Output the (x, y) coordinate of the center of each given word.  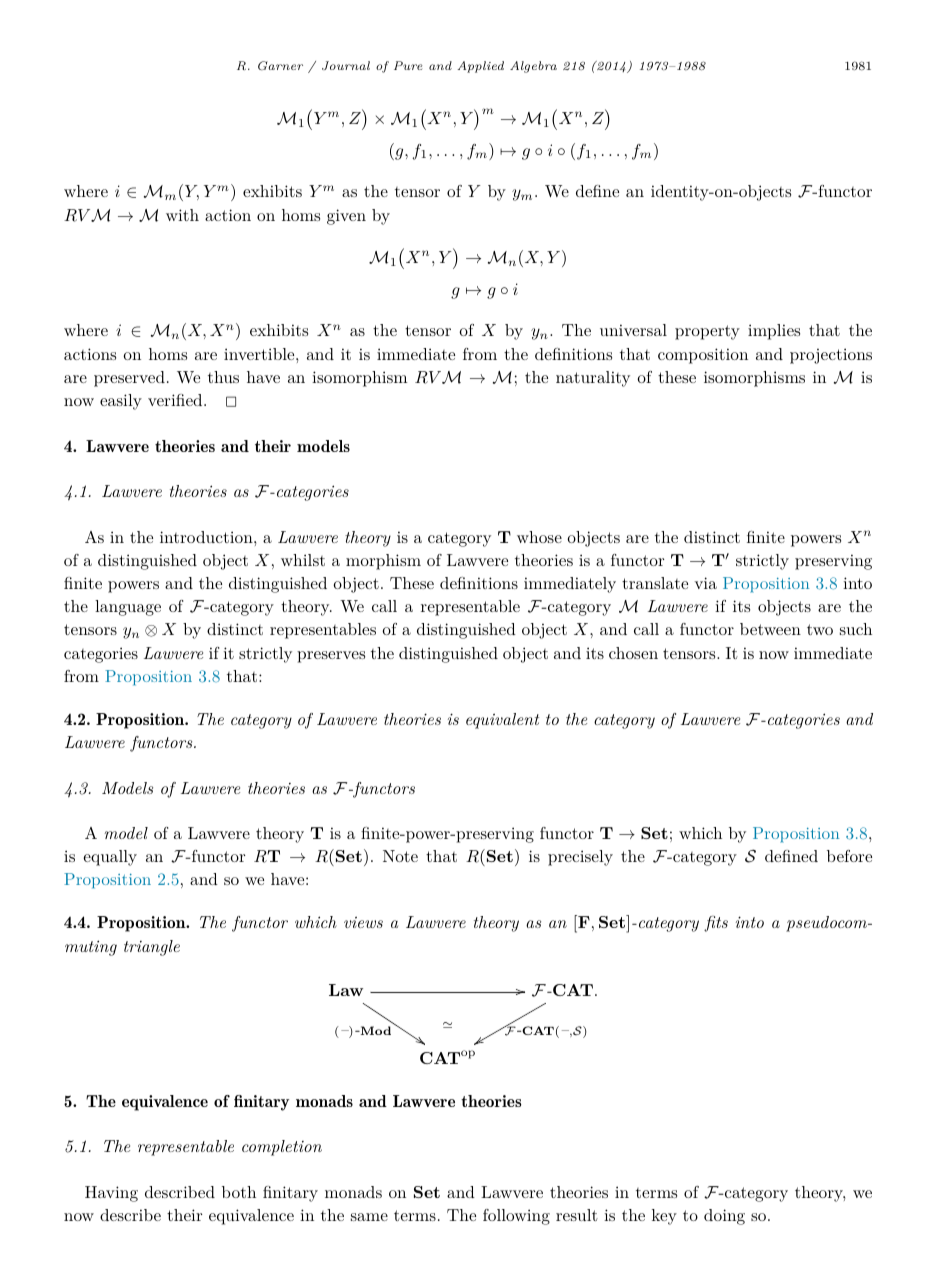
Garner (280, 66)
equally (110, 858)
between (770, 629)
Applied (480, 67)
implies (774, 332)
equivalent (502, 721)
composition (703, 356)
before (849, 856)
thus (223, 377)
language (128, 608)
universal (633, 330)
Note (400, 856)
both (239, 1192)
